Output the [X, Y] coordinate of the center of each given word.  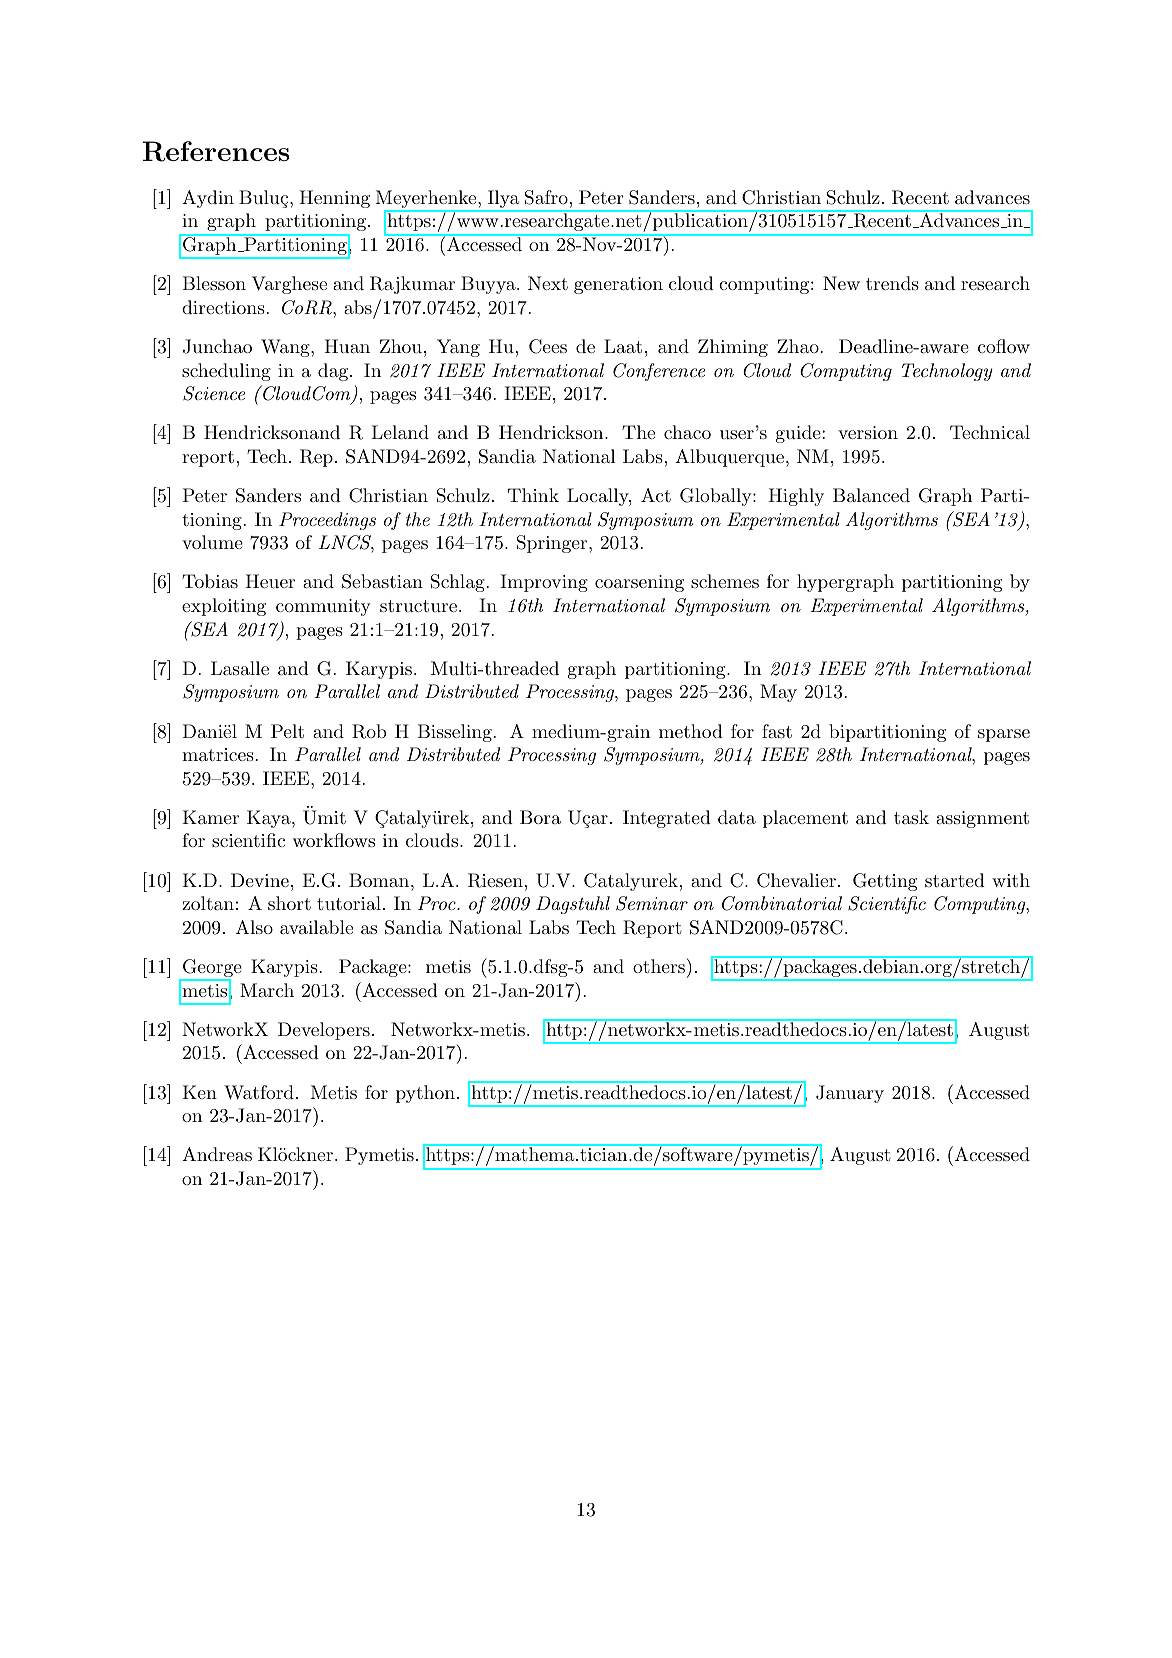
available [316, 927]
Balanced [871, 495]
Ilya [503, 200]
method [691, 731]
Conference [659, 372]
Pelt [287, 731]
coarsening [639, 583]
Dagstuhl [573, 905]
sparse [1004, 735]
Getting [885, 882]
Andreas [217, 1154]
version [868, 432]
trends [892, 283]
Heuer [270, 581]
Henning [334, 199]
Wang [286, 348]
